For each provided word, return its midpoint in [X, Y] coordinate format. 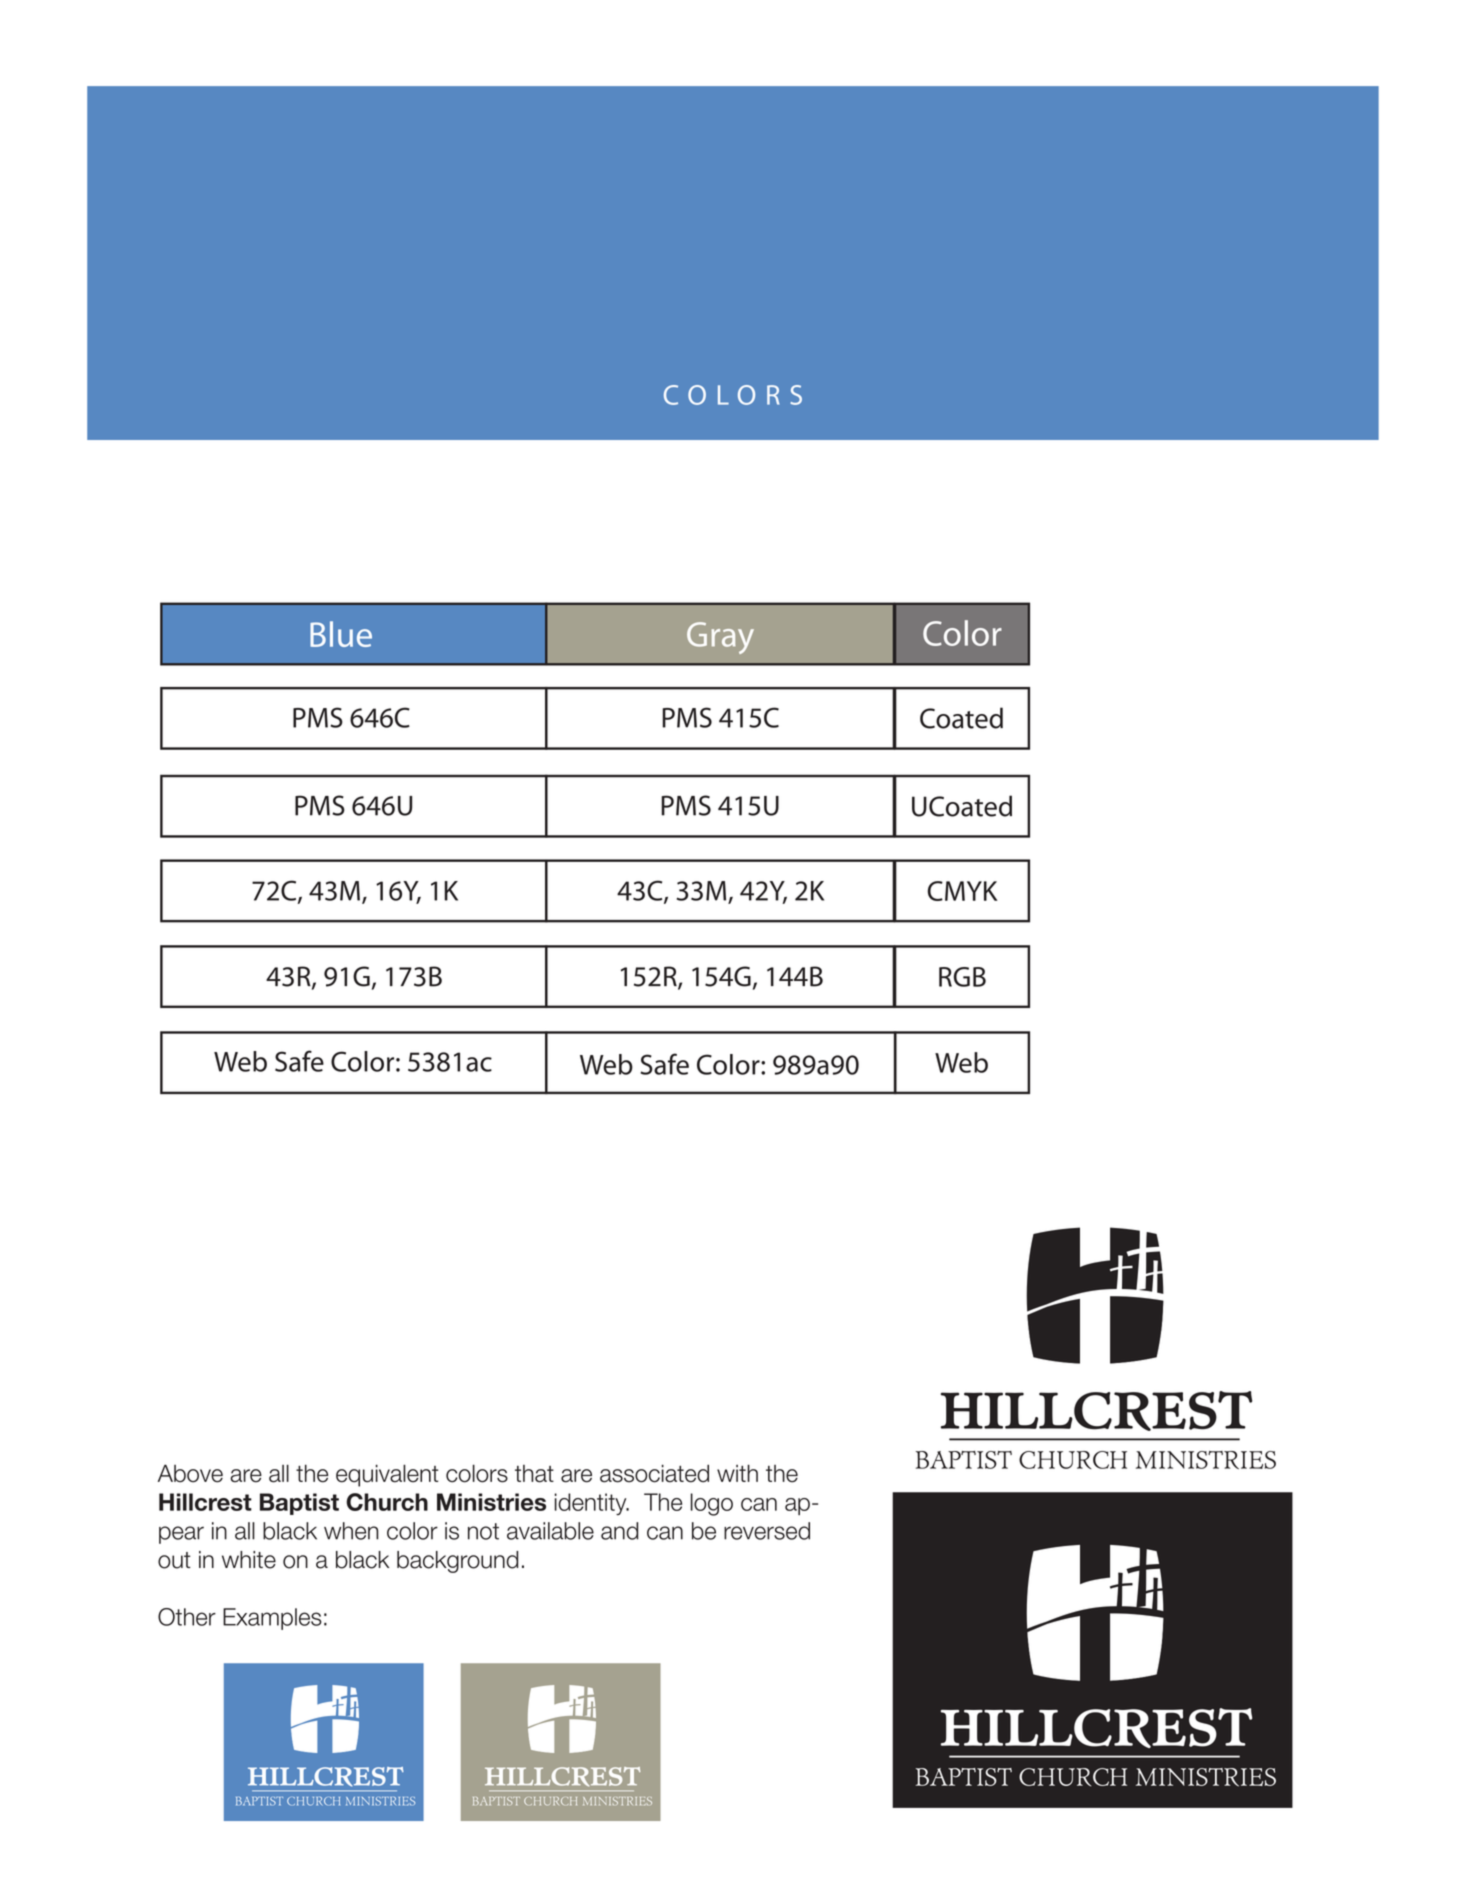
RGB [962, 977]
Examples [272, 1619]
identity [592, 1504]
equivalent [387, 1475]
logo [712, 1504]
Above [190, 1473]
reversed [767, 1531]
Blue [341, 634]
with [737, 1473]
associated [654, 1473]
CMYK [962, 891]
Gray [720, 638]
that [534, 1474]
